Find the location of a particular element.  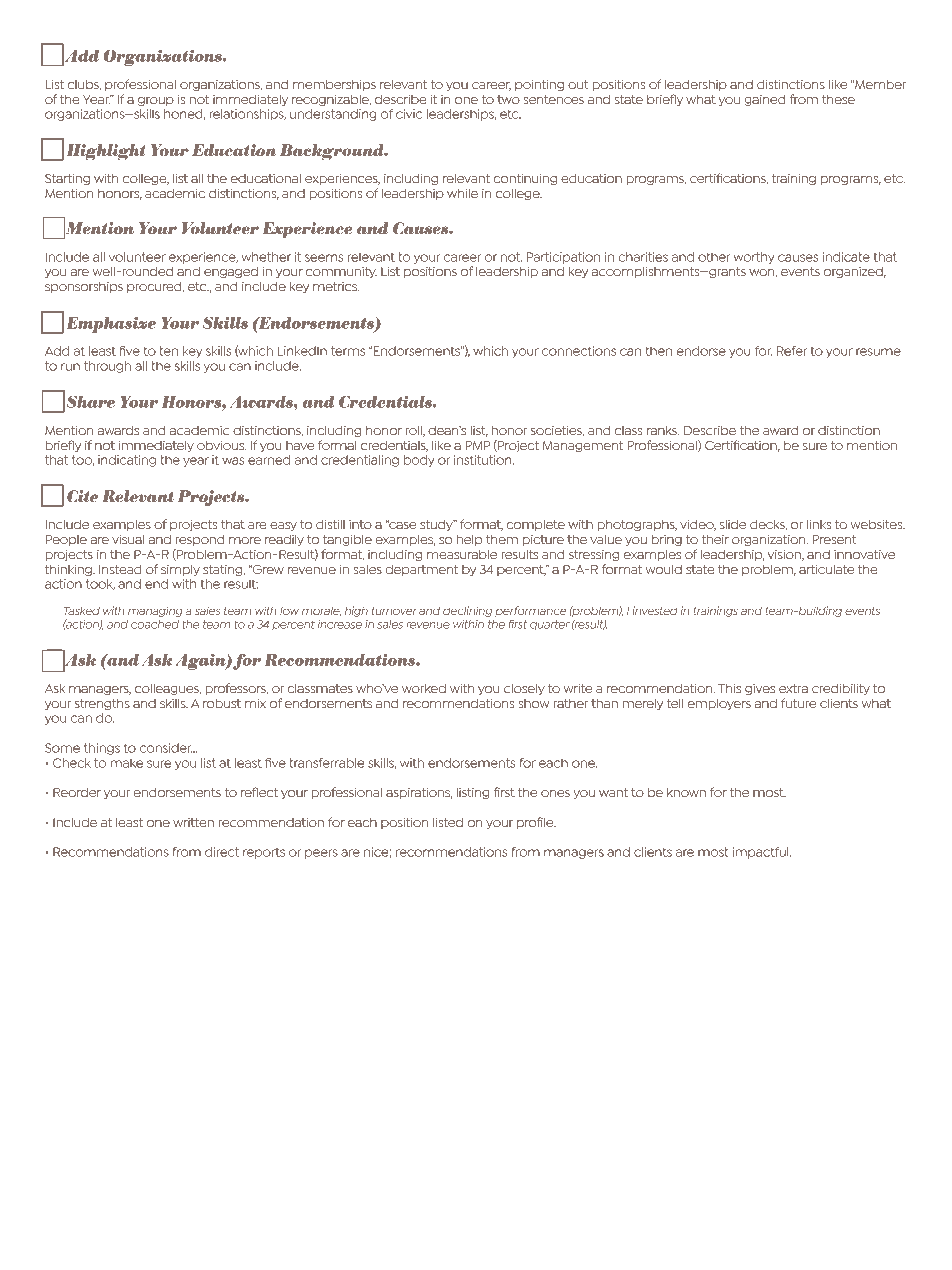

visual is located at coordinates (128, 539).
